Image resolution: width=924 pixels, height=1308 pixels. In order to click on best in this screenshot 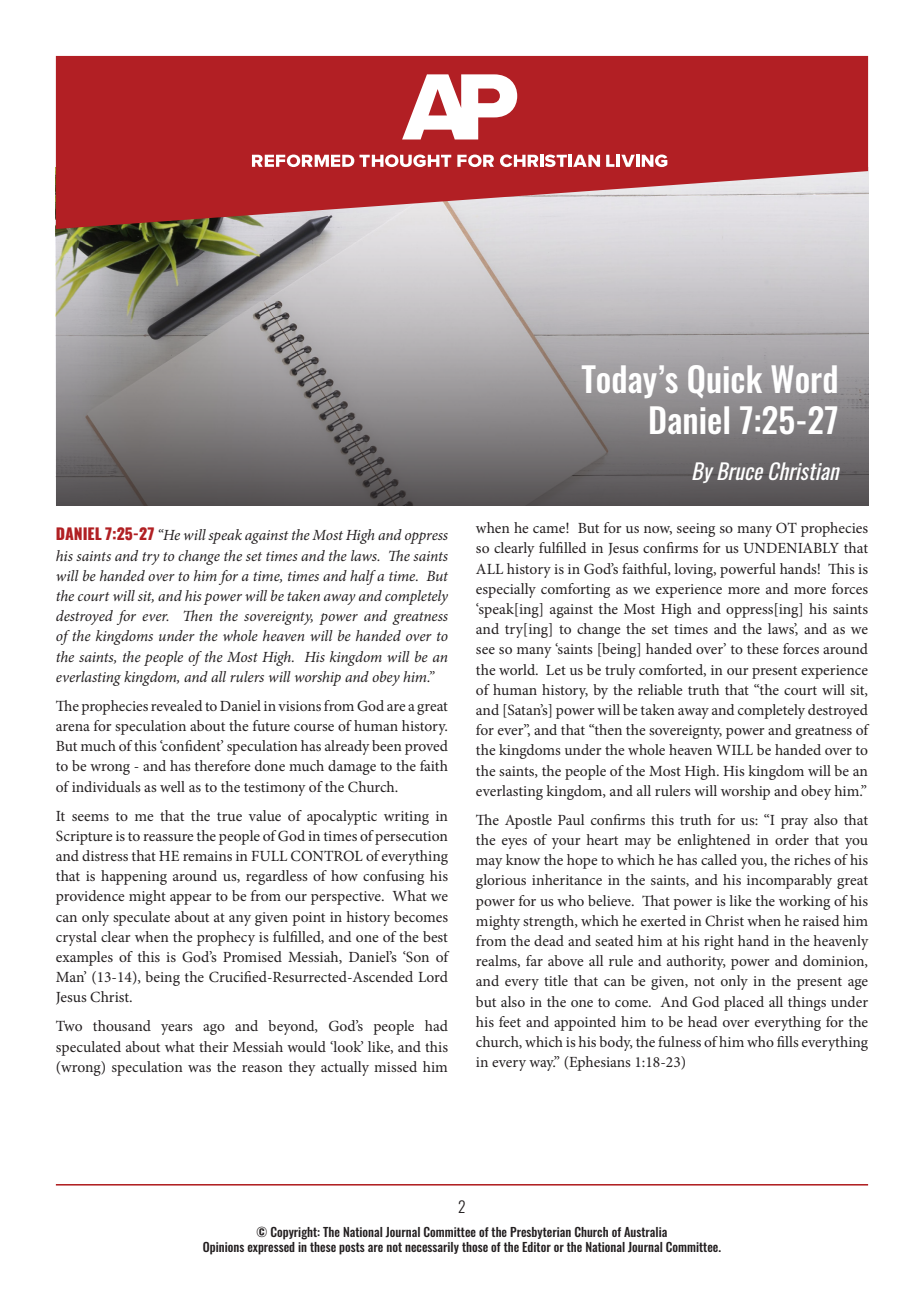, I will do `click(435, 936)`.
